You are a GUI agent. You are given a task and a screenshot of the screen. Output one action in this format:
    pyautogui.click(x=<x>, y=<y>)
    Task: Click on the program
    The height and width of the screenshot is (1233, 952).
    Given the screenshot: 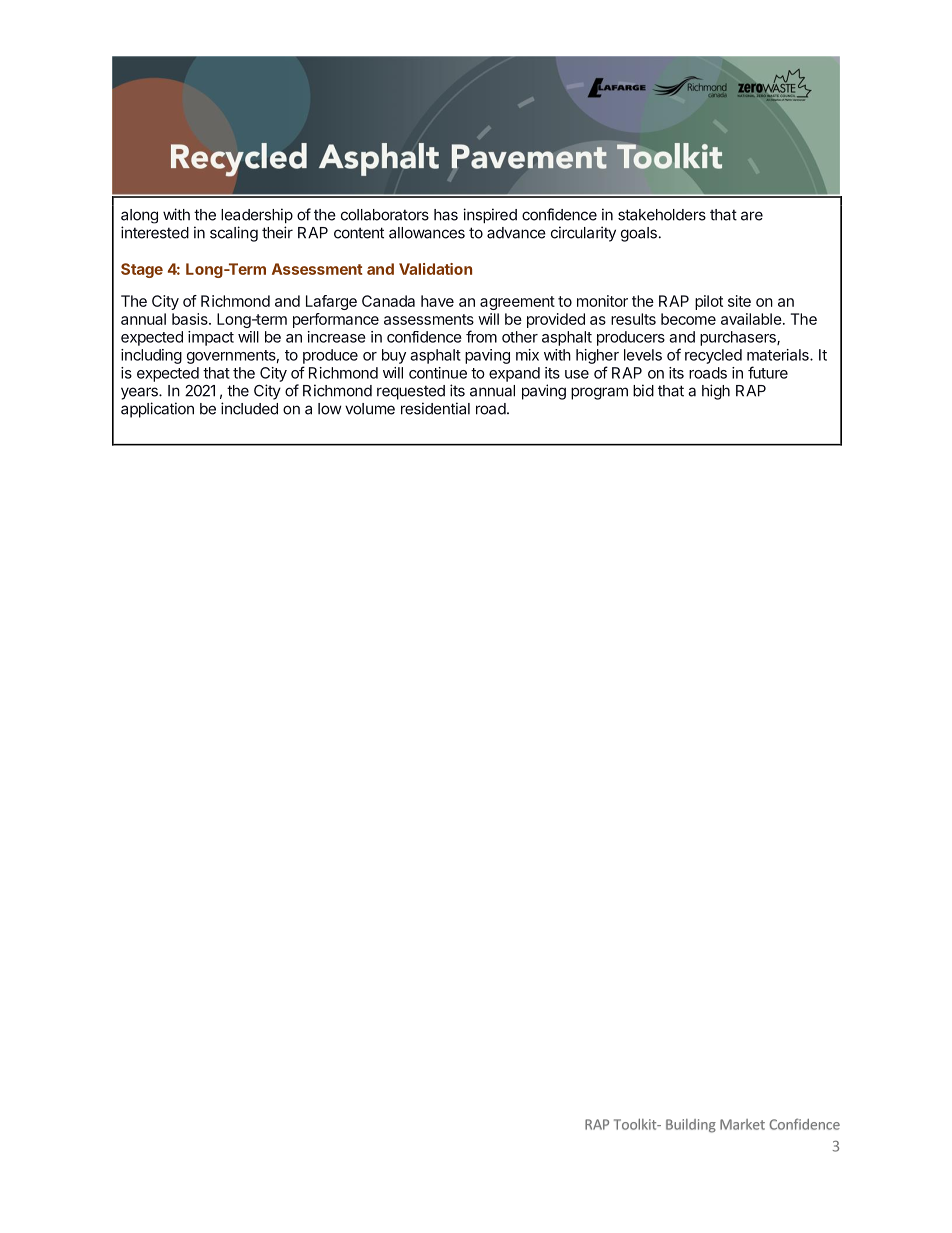 What is the action you would take?
    pyautogui.click(x=599, y=393)
